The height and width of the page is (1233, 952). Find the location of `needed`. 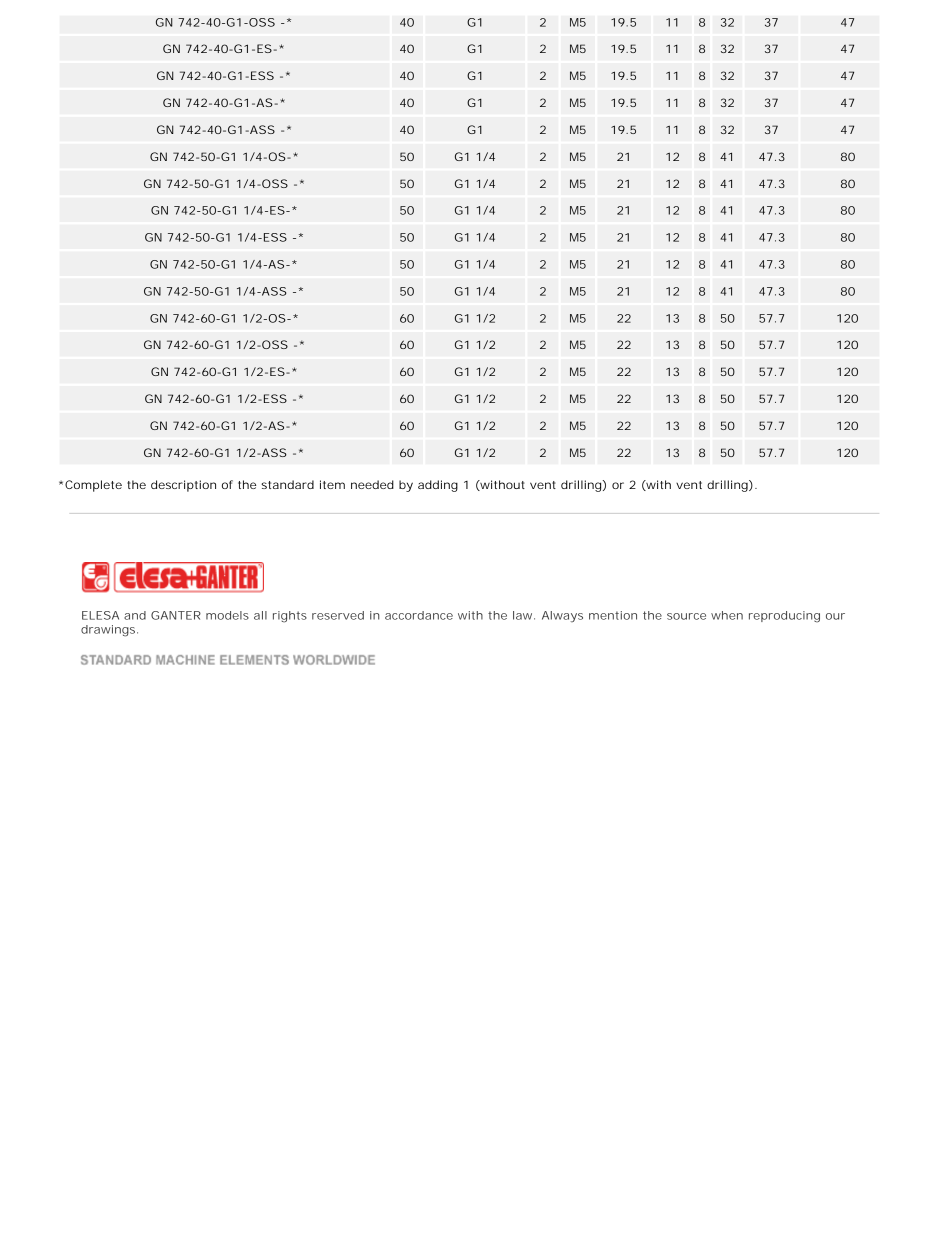

needed is located at coordinates (372, 484).
